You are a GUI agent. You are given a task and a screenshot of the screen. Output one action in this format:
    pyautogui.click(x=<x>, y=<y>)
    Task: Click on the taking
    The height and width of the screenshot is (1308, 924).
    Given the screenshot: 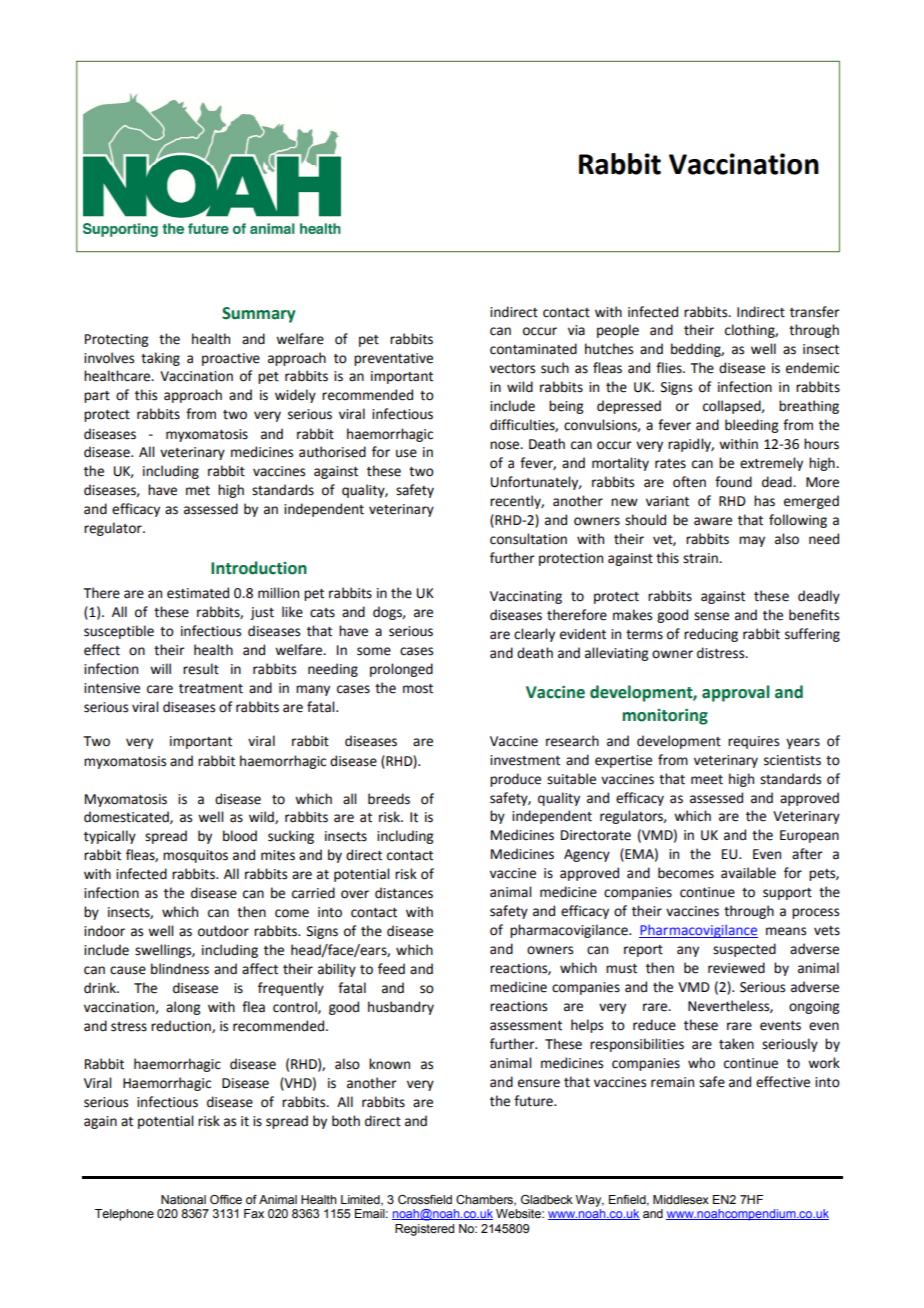 What is the action you would take?
    pyautogui.click(x=160, y=359)
